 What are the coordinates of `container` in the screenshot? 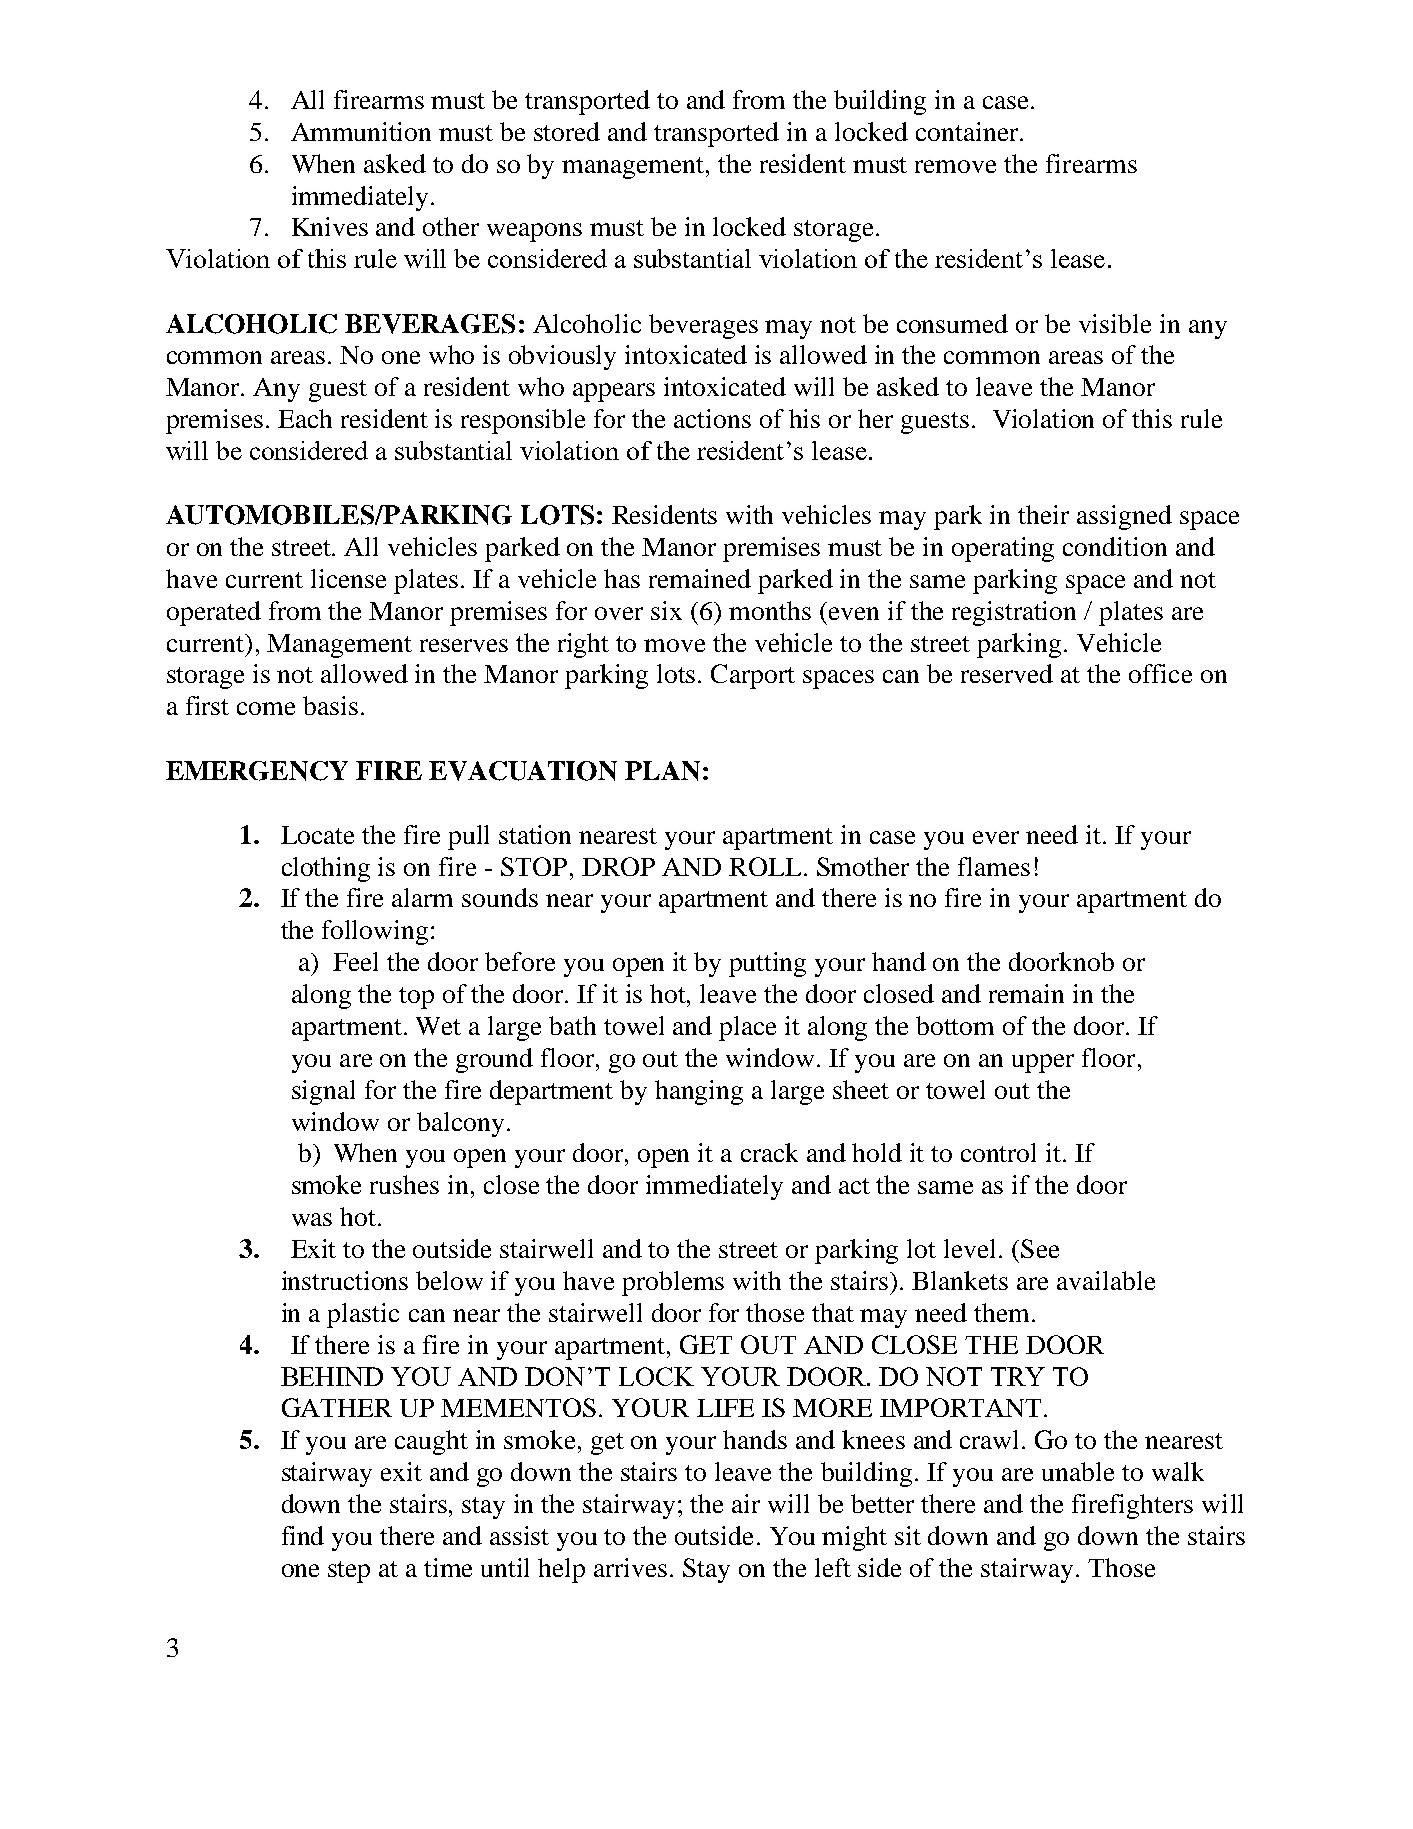 It's located at (968, 131).
